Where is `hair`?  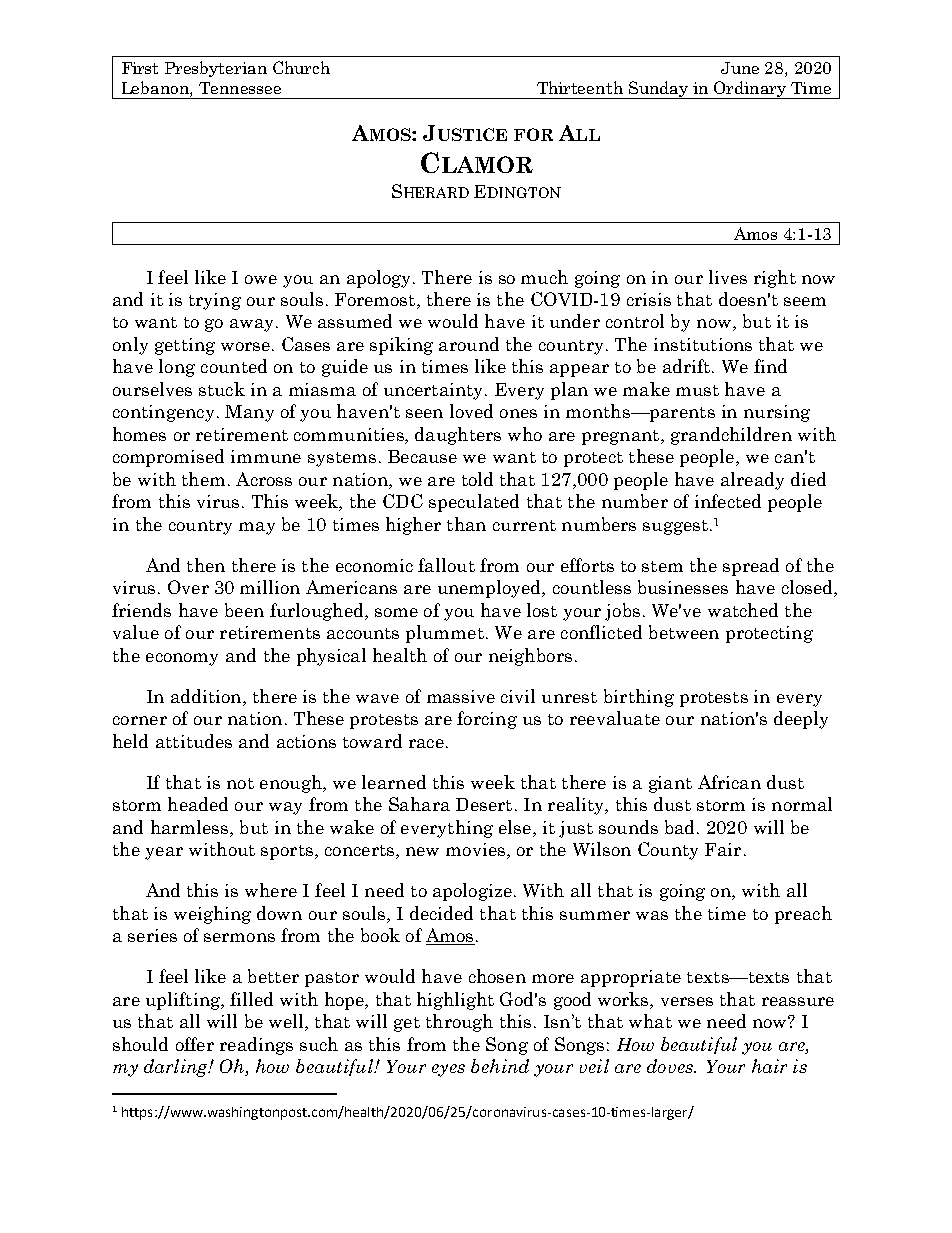
hair is located at coordinates (769, 1066).
